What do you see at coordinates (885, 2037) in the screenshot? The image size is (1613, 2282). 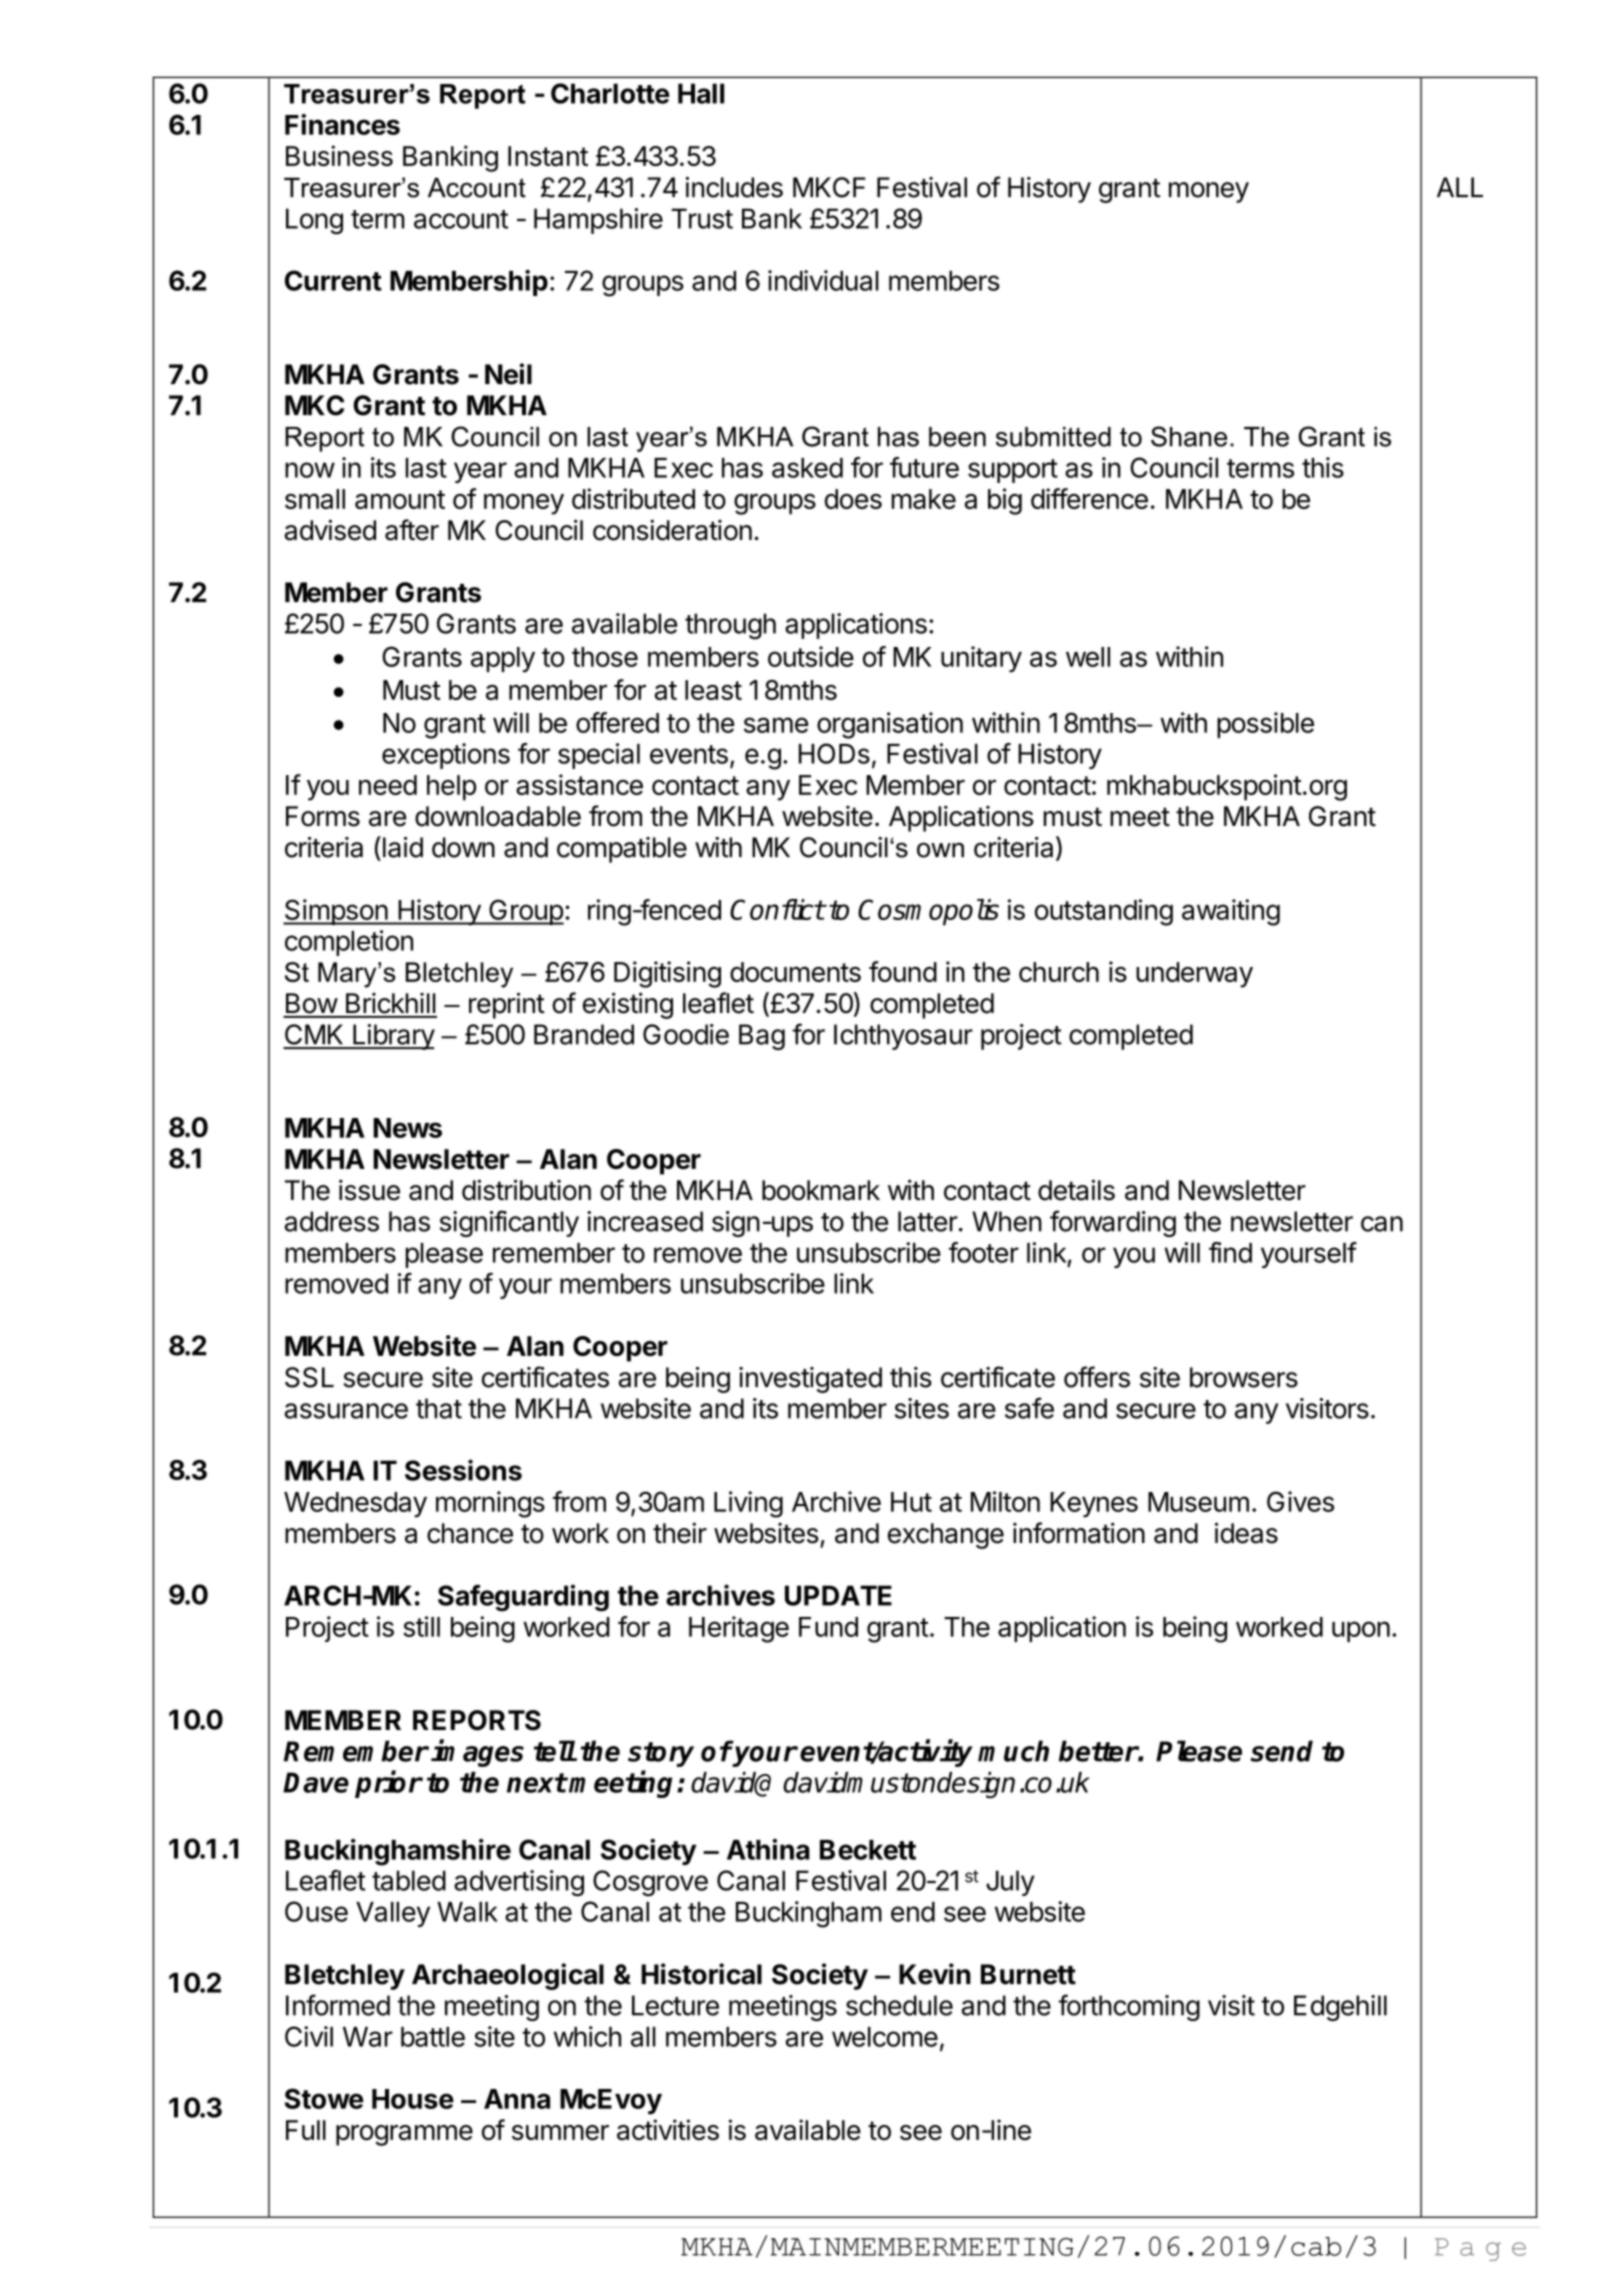 I see `welcome` at bounding box center [885, 2037].
